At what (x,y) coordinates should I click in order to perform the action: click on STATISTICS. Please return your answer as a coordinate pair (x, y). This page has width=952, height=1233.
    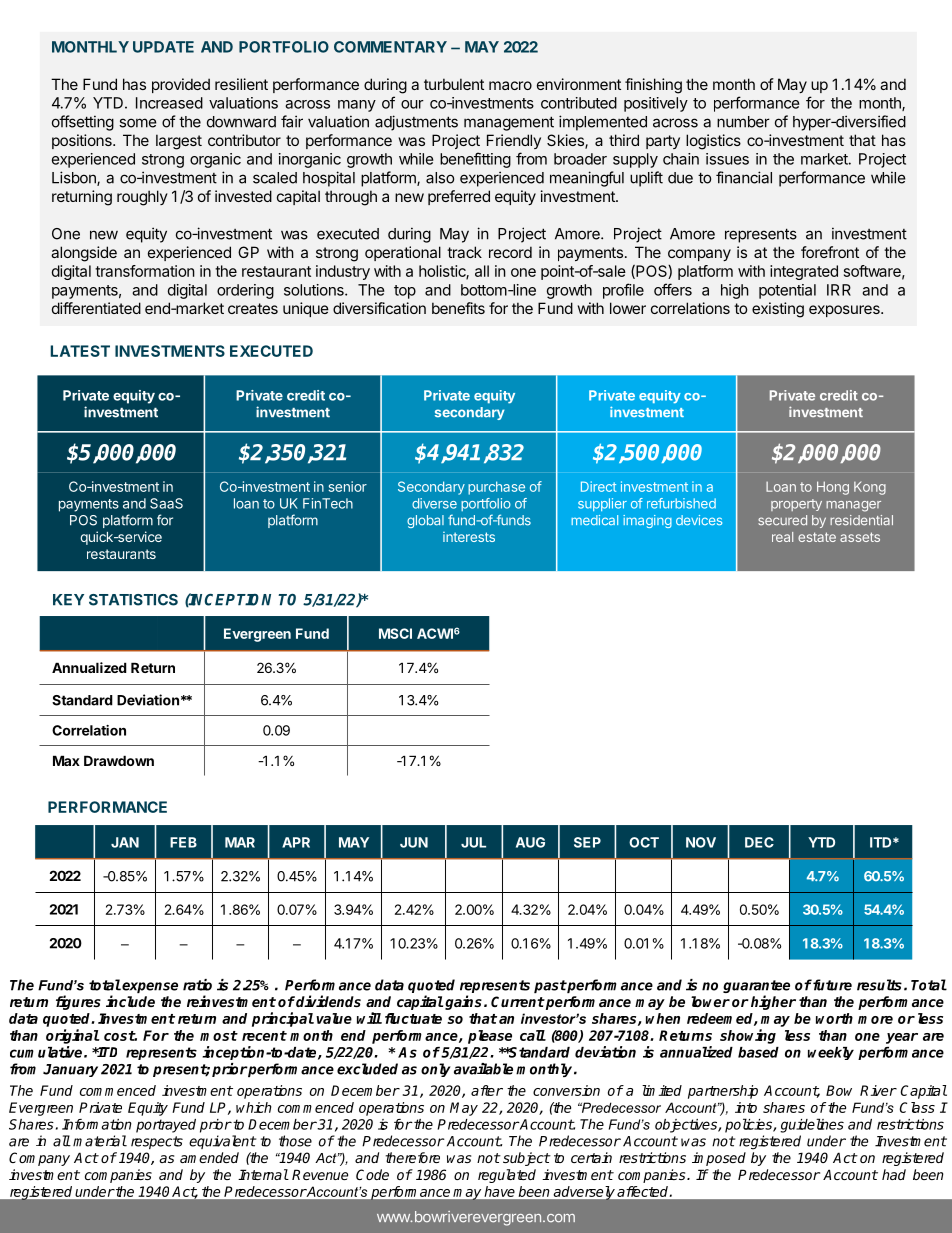
    Looking at the image, I should click on (133, 600).
